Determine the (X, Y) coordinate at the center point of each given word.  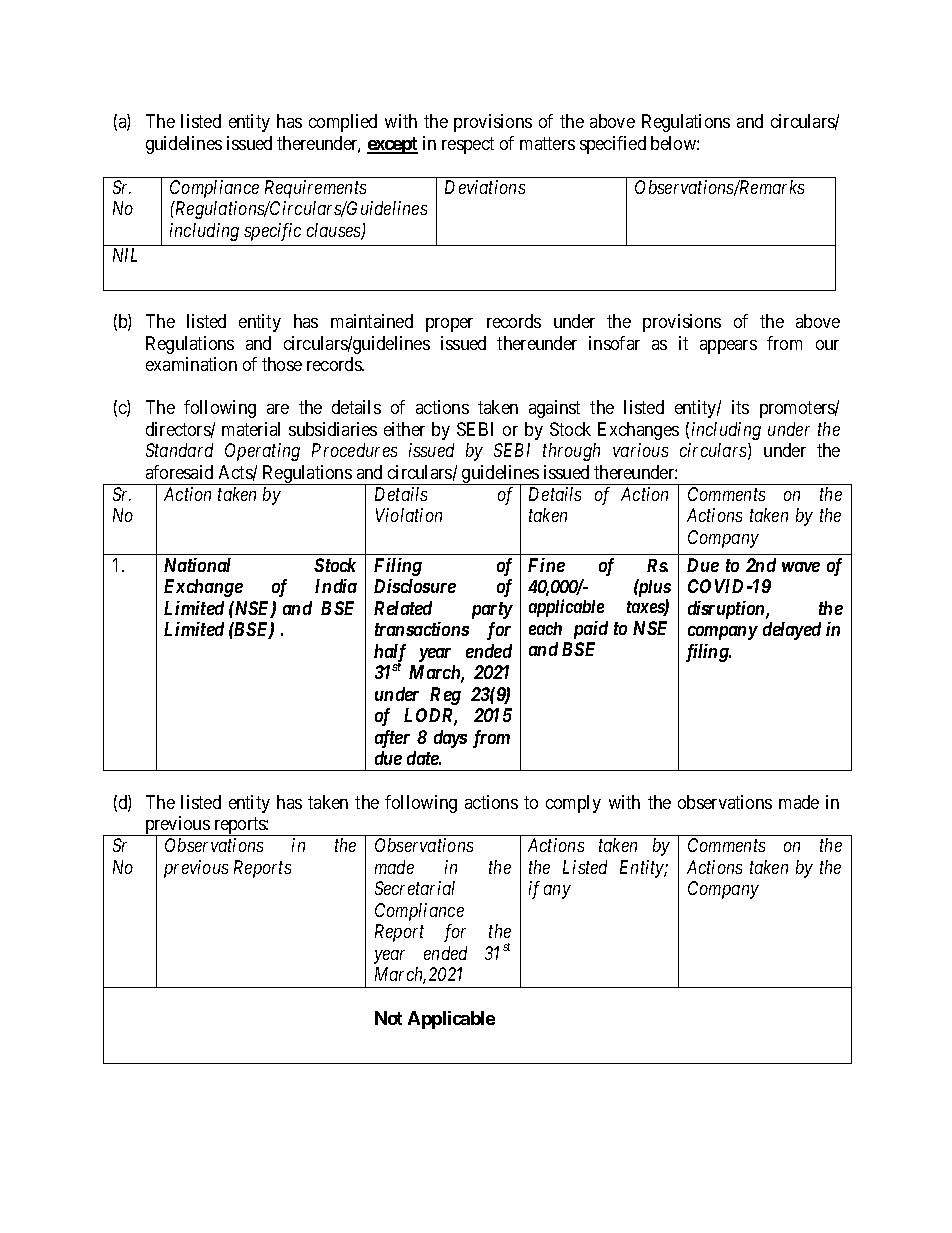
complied (343, 123)
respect (468, 145)
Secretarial (415, 888)
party (492, 610)
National (197, 565)
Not (388, 1018)
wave (801, 567)
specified (613, 145)
